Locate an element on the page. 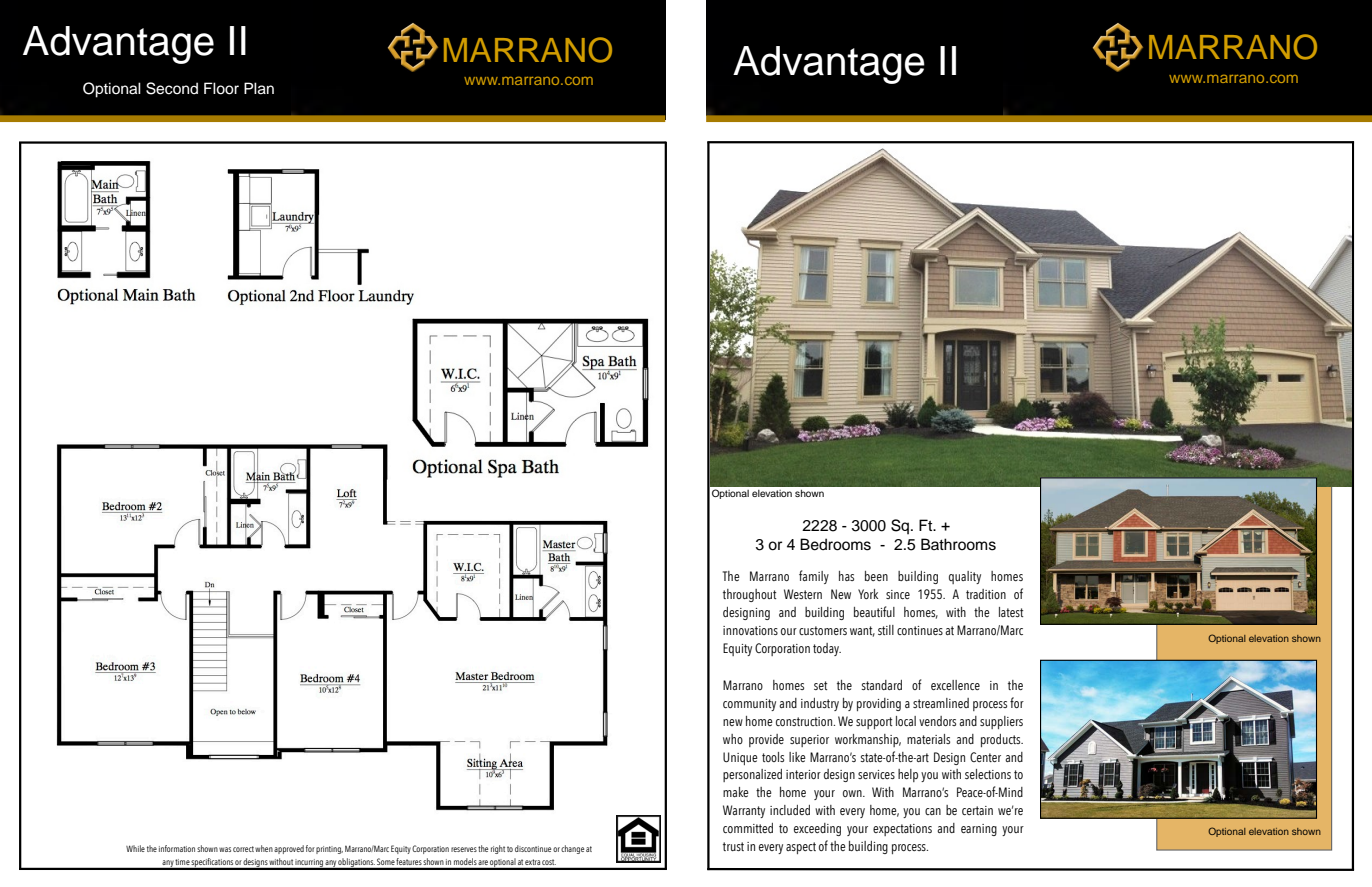 This page has height=887, width=1372. been is located at coordinates (876, 576).
